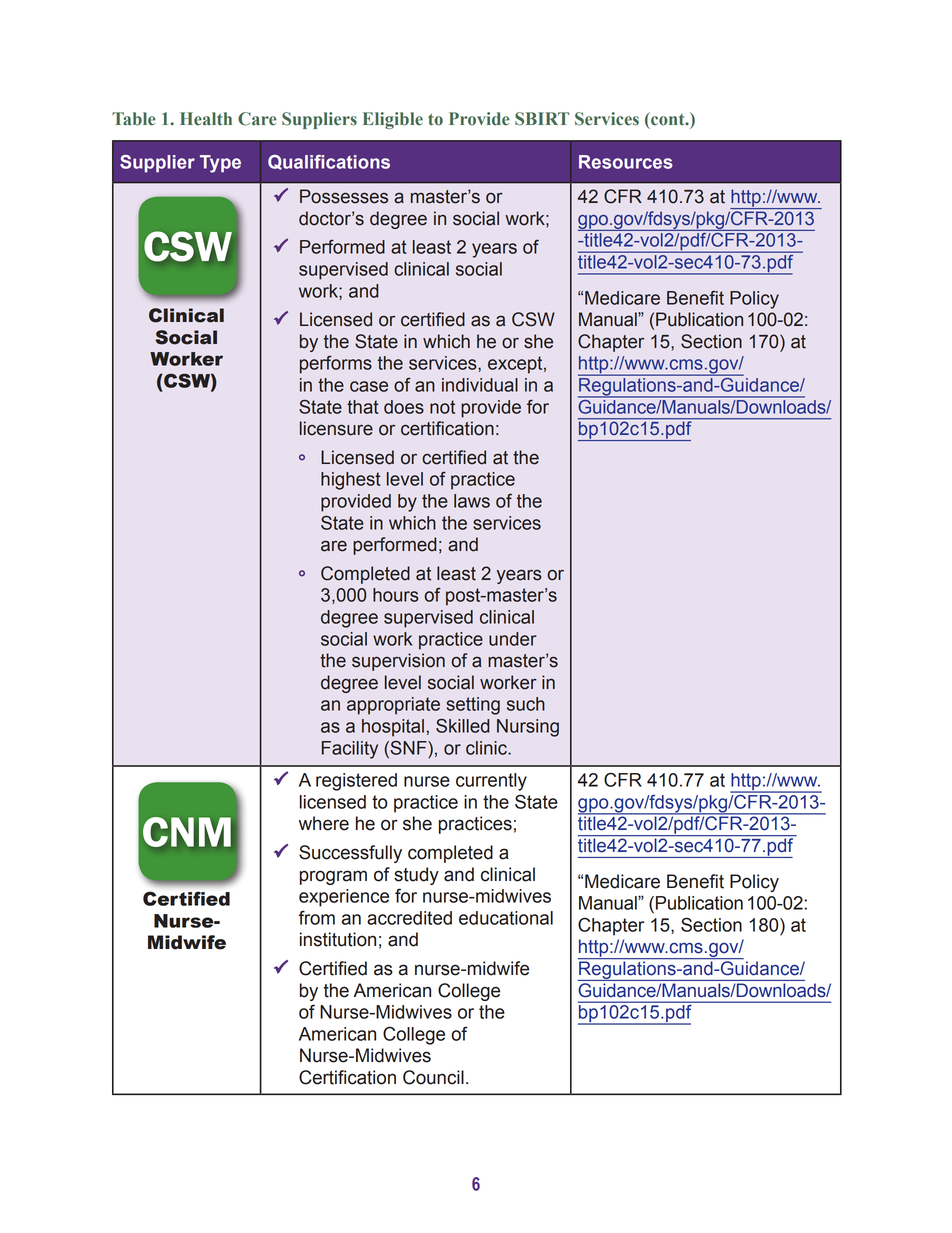  I want to click on institution, so click(338, 939).
